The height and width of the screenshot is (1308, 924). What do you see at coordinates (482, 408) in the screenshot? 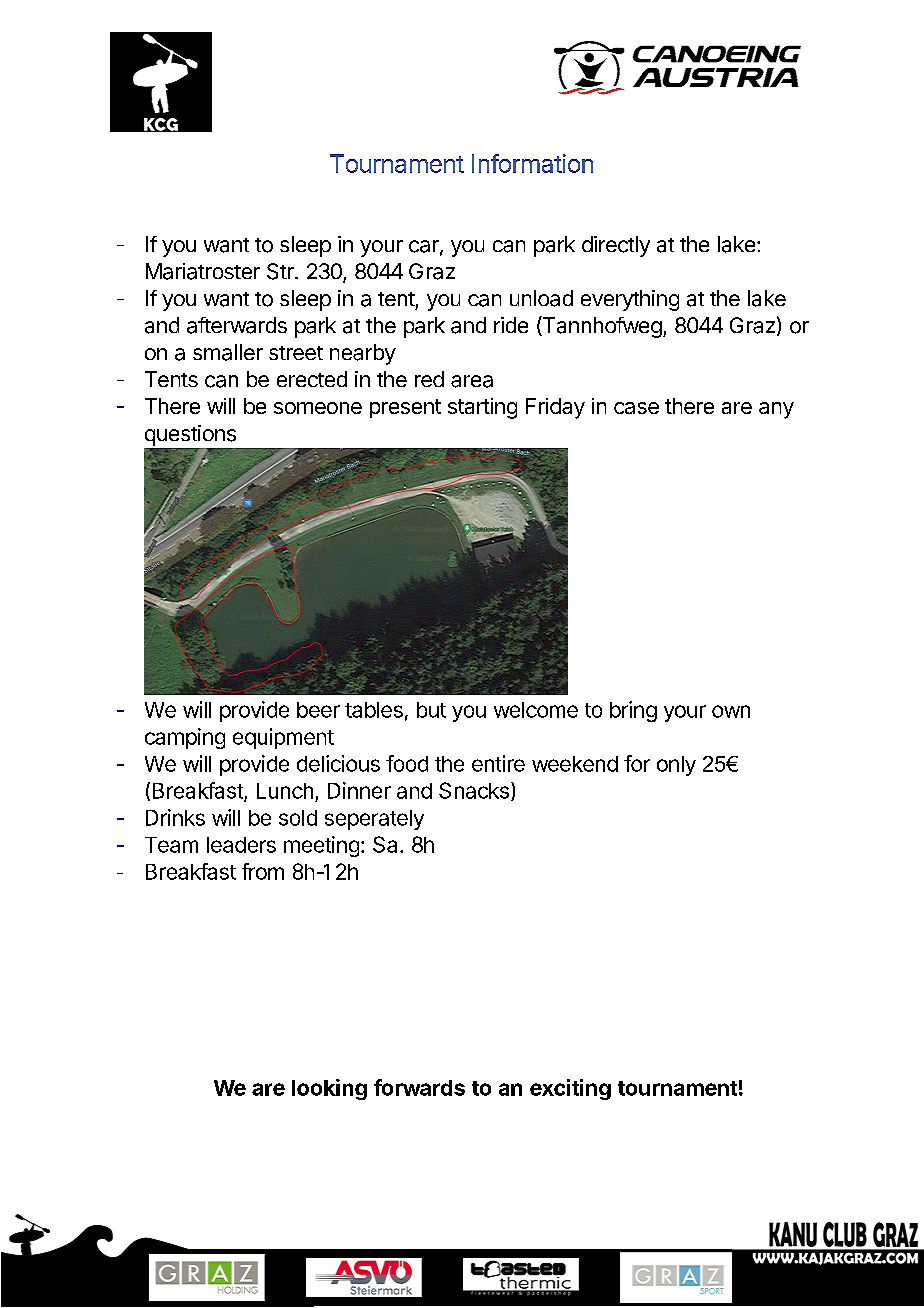
I see `starting` at bounding box center [482, 408].
